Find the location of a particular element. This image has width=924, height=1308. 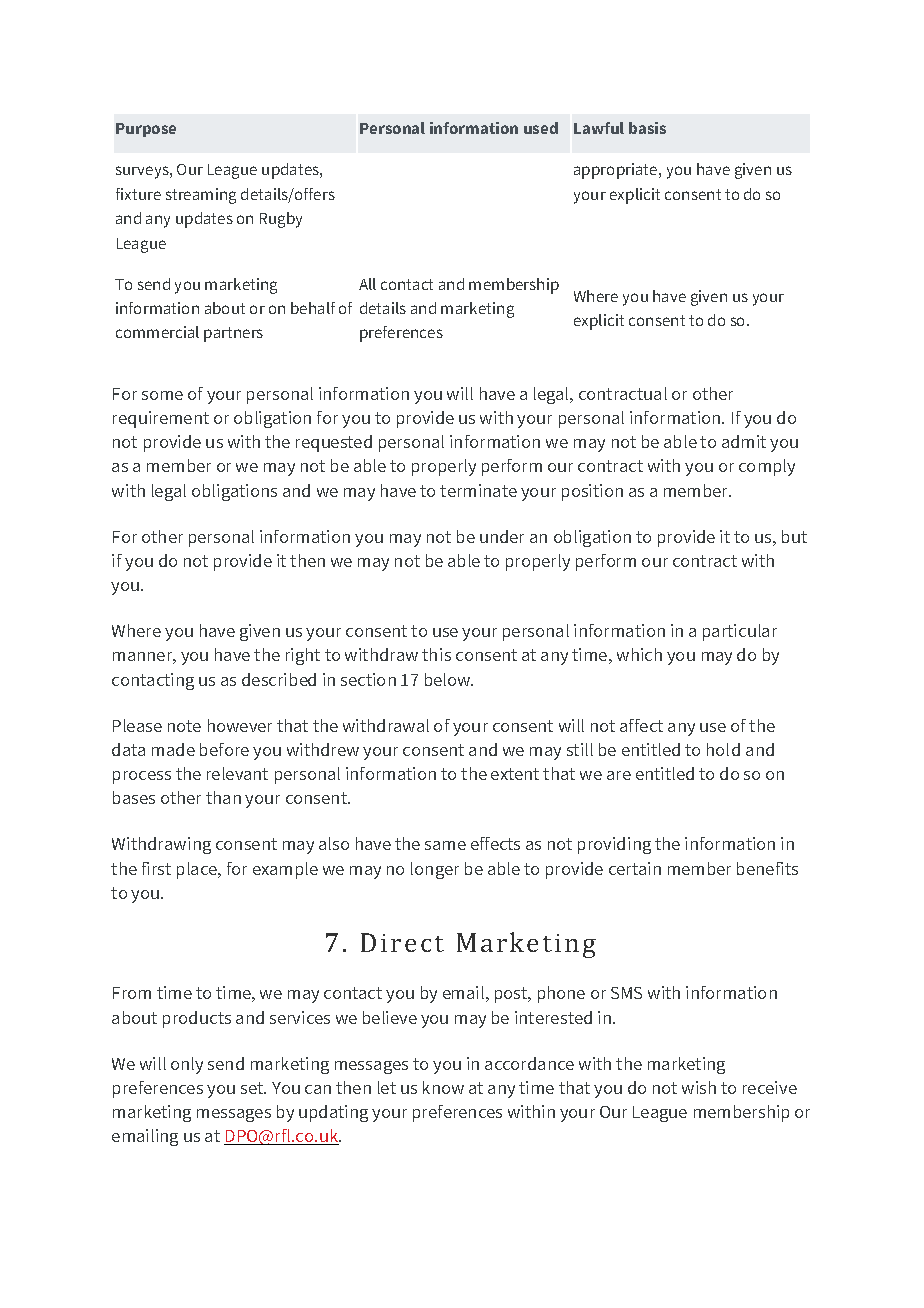

right is located at coordinates (303, 656).
